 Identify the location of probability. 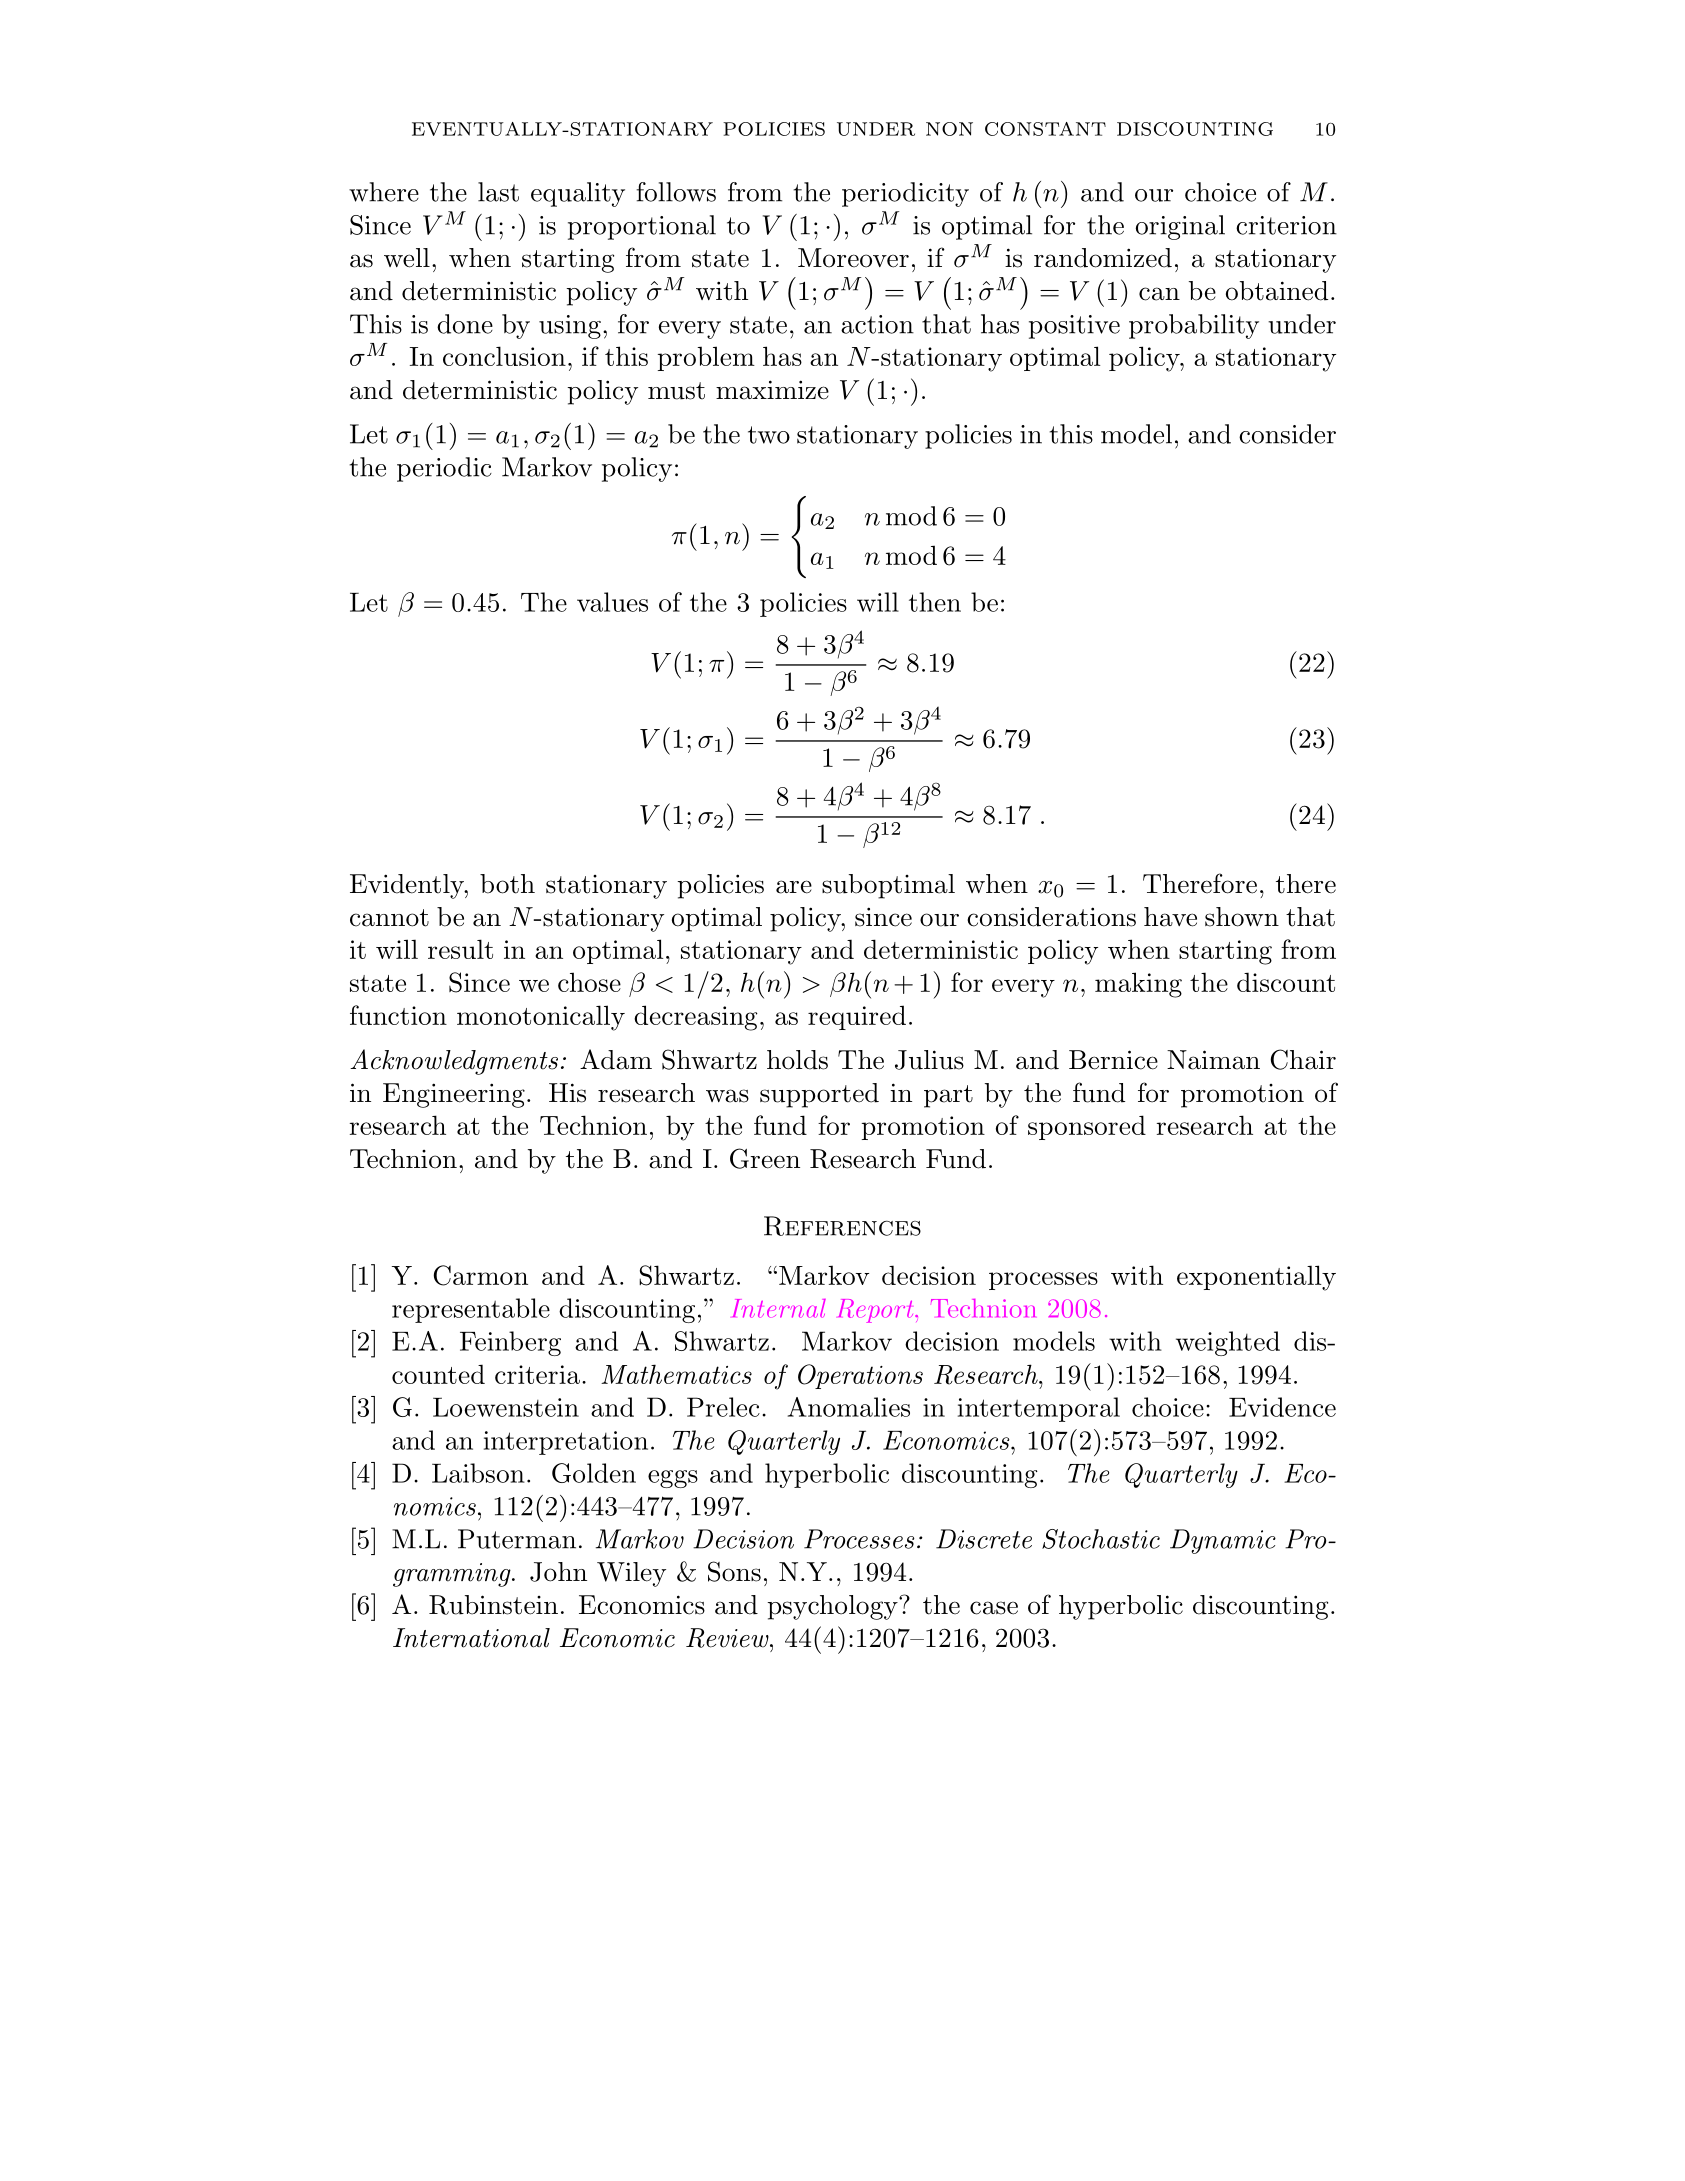
(1194, 326).
